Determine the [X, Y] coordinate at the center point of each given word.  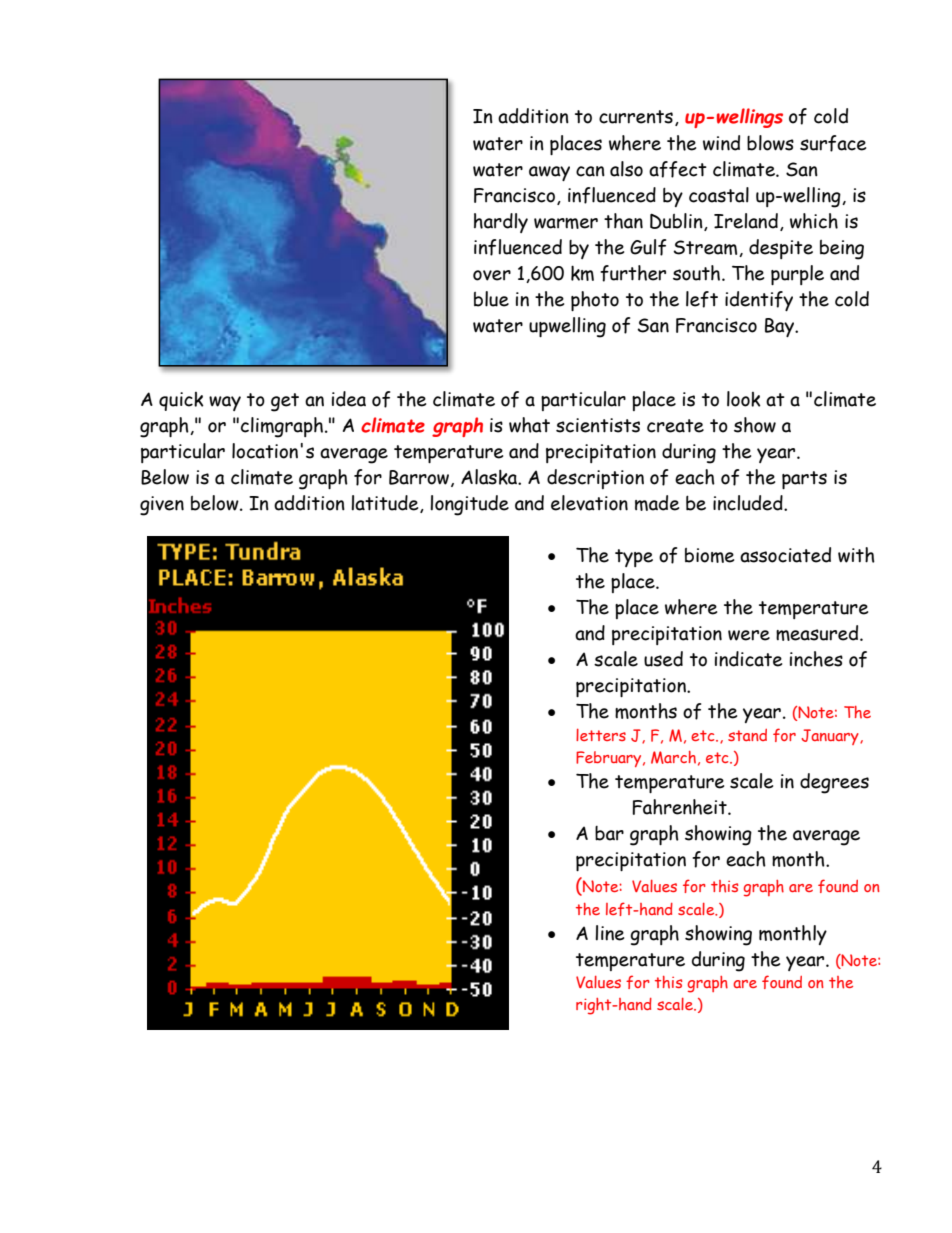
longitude [469, 505]
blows [770, 143]
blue [491, 299]
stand [747, 735]
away [549, 173]
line [609, 933]
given [162, 506]
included [749, 503]
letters [601, 735]
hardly [501, 223]
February [610, 759]
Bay [781, 327]
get [285, 402]
